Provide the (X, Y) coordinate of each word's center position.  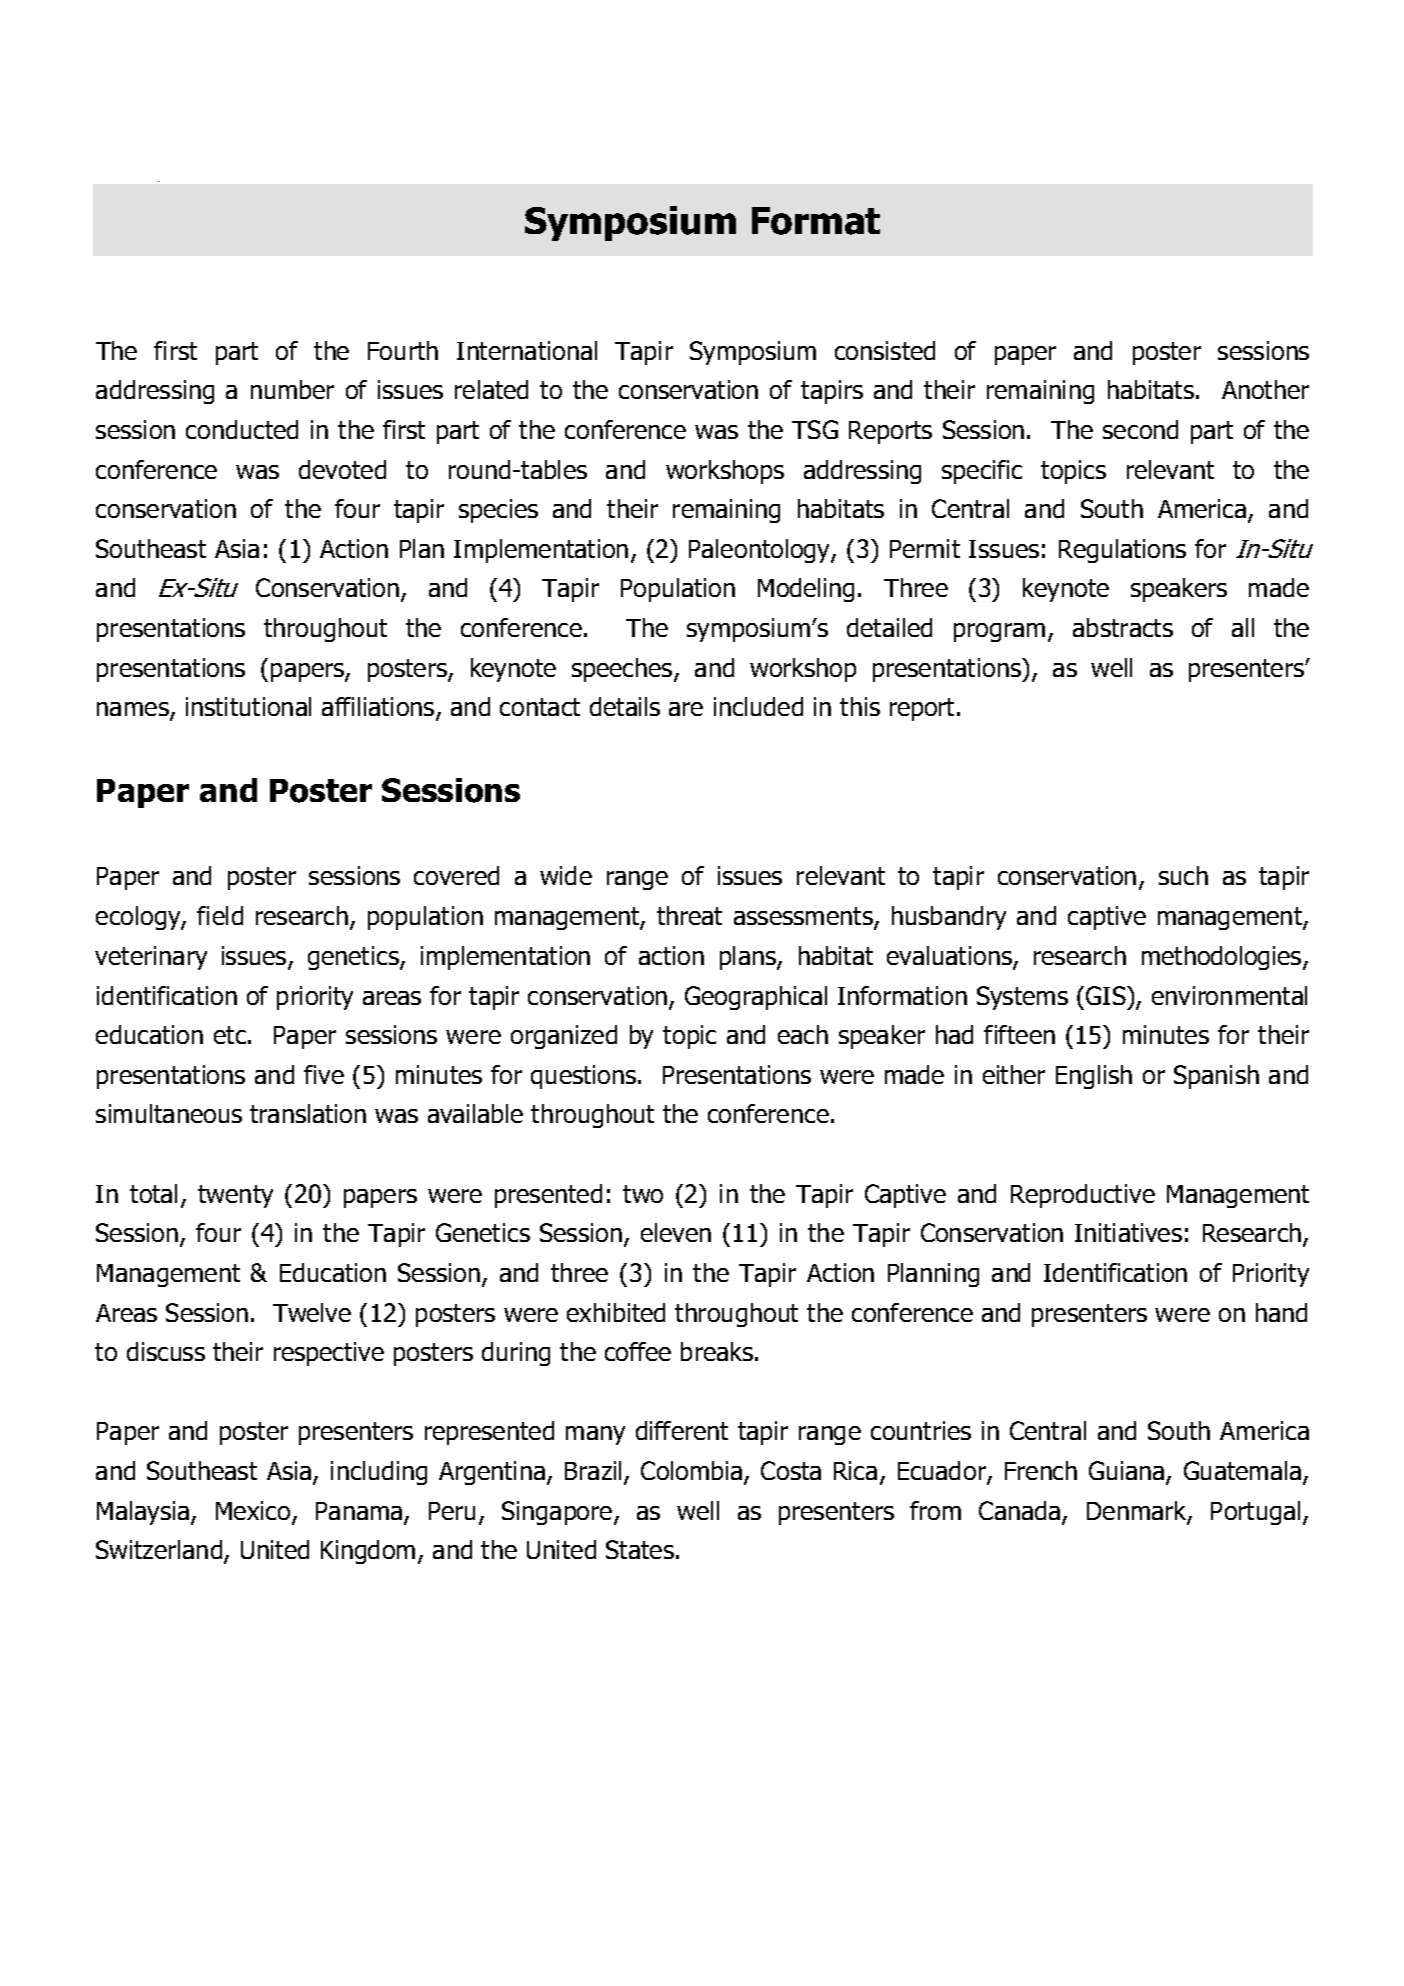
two (643, 1194)
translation (308, 1113)
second (1140, 429)
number (292, 389)
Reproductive (1083, 1196)
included (758, 706)
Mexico (254, 1512)
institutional (248, 706)
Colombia (691, 1470)
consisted (885, 350)
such (1183, 875)
